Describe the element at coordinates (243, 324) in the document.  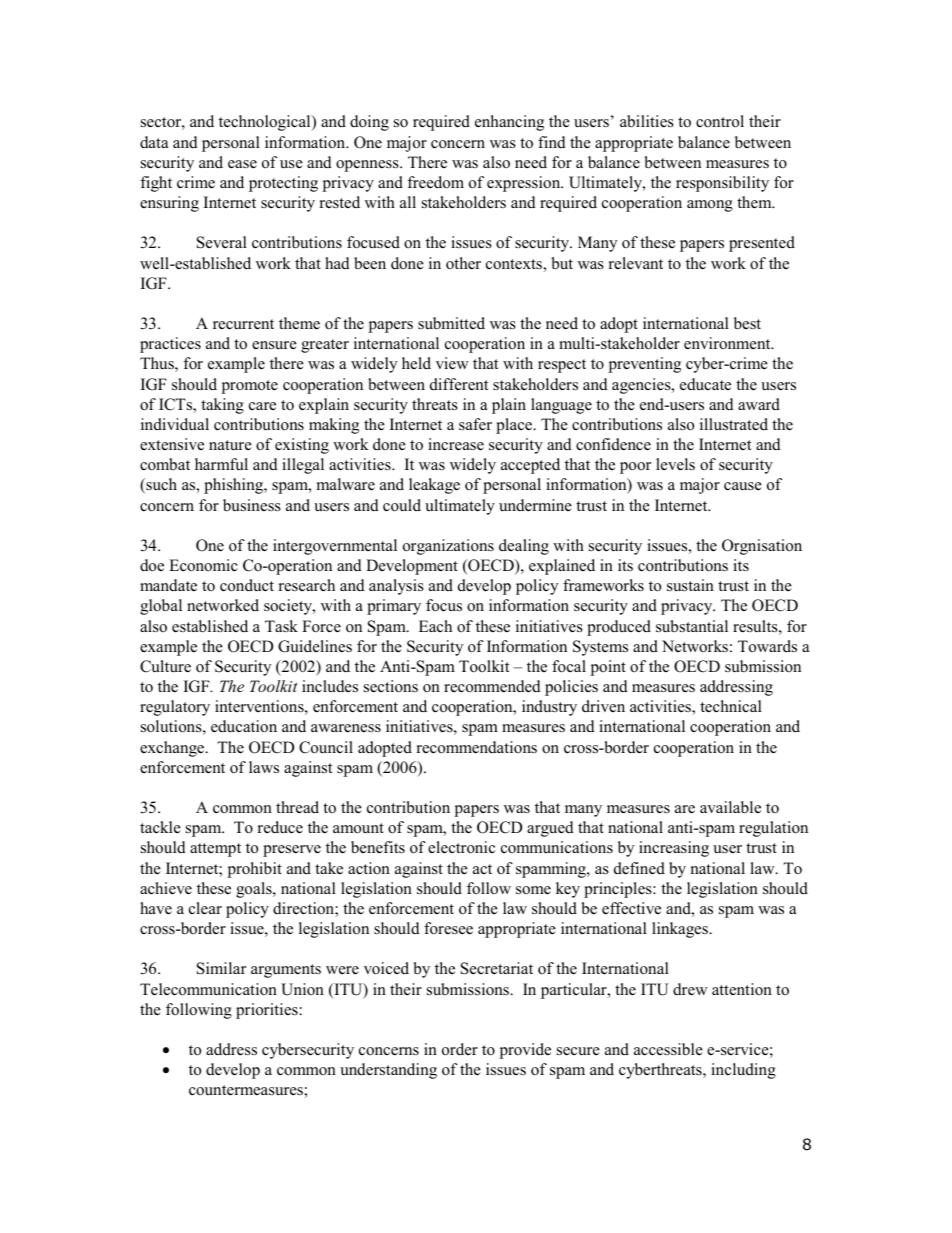
I see `recurrent` at that location.
